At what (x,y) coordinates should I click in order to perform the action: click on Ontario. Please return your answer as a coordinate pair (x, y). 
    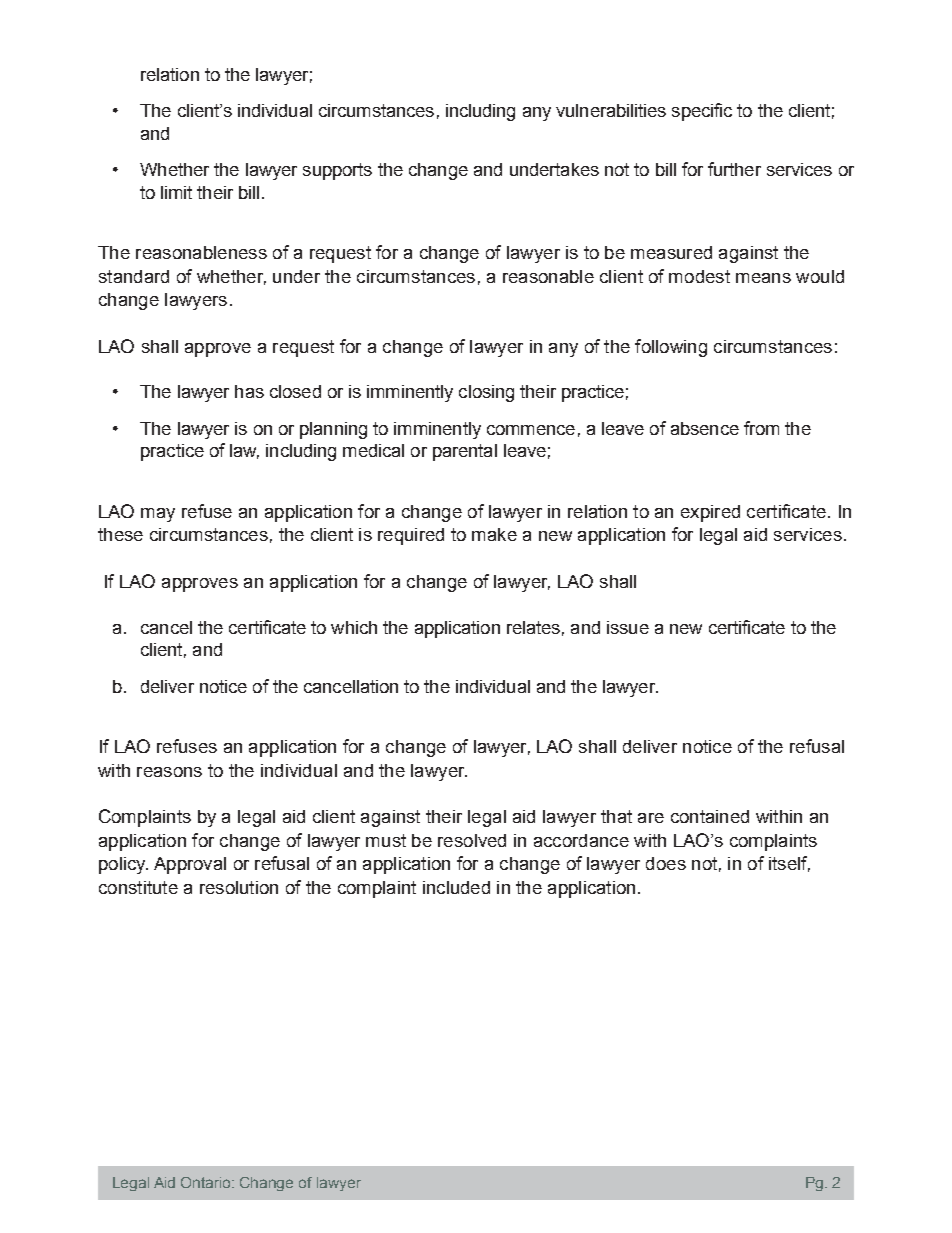
    Looking at the image, I should click on (207, 1182).
